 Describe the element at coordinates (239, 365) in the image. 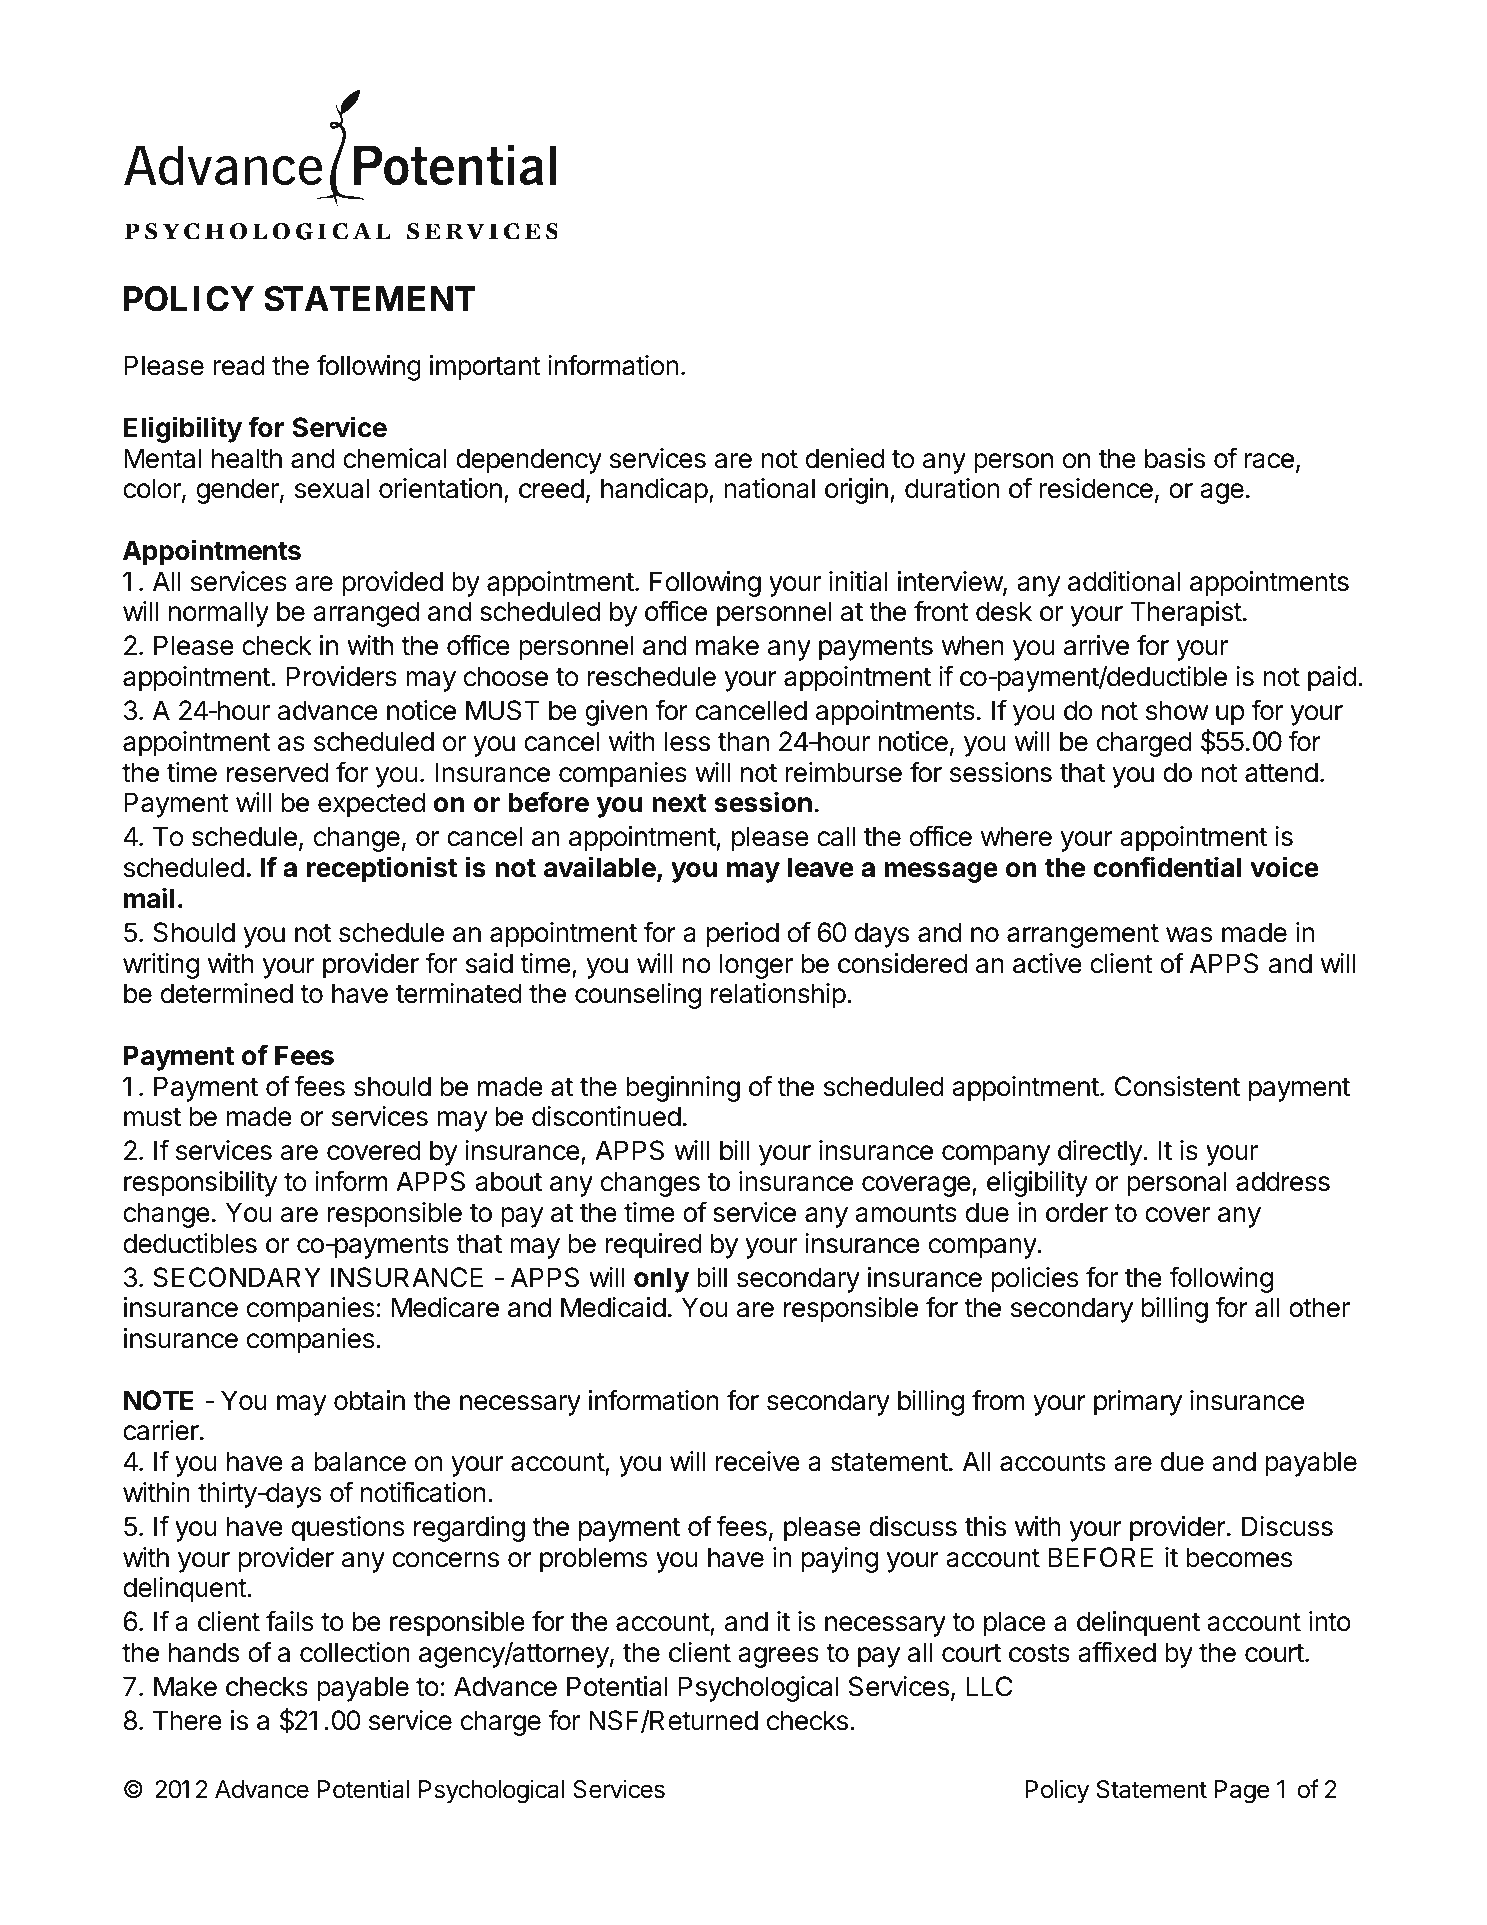

I see `read` at that location.
